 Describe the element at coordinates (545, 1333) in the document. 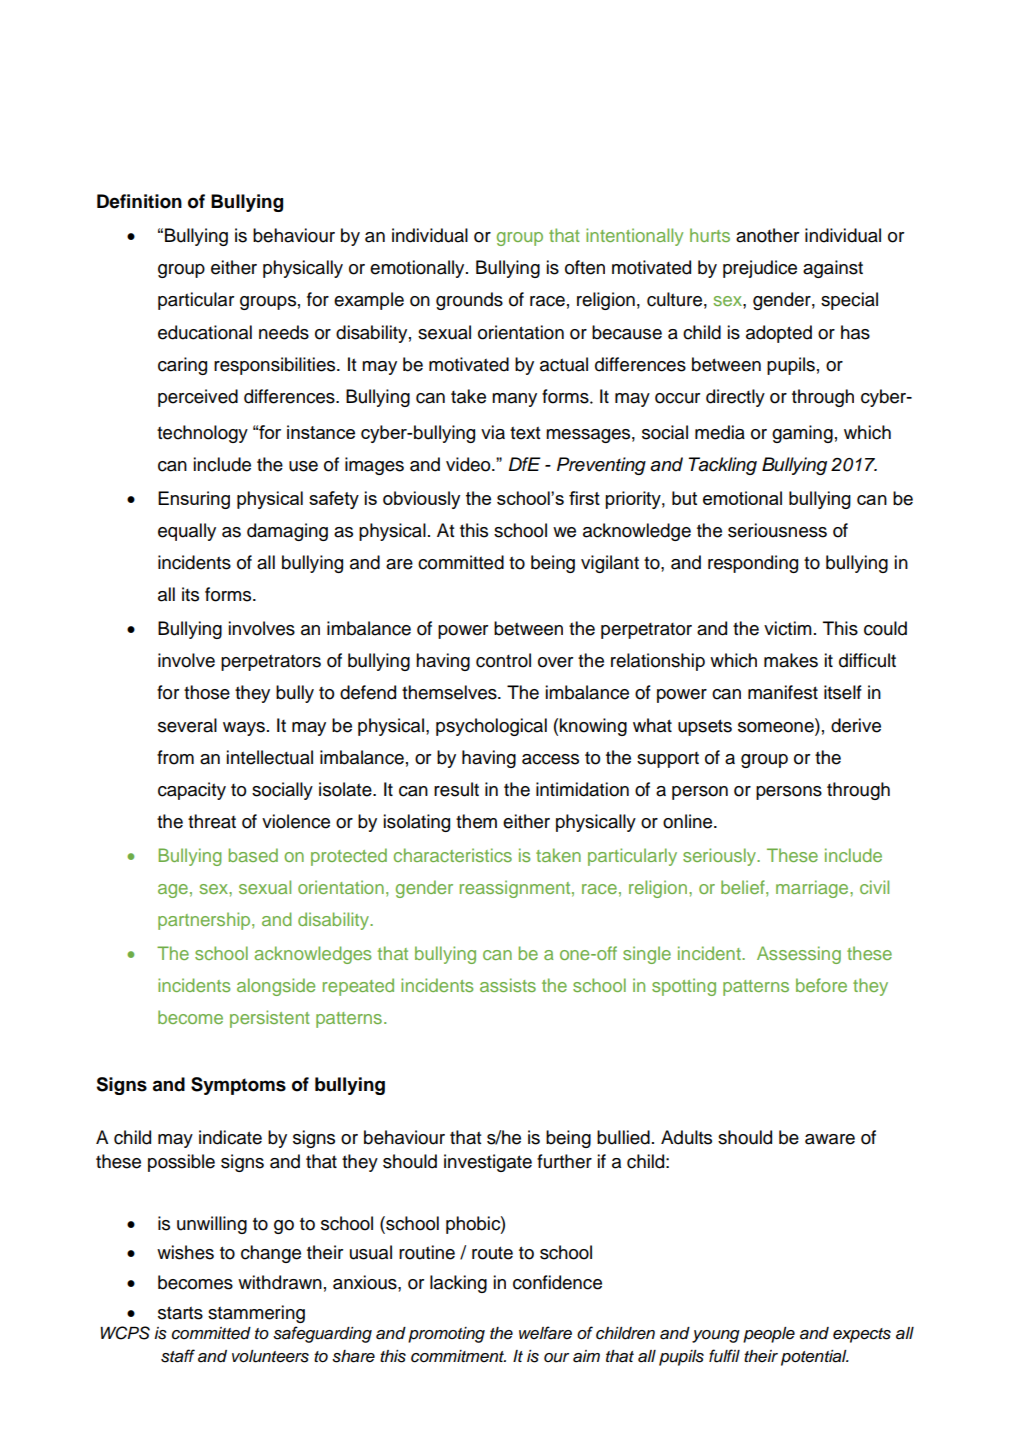

I see `welfare` at that location.
